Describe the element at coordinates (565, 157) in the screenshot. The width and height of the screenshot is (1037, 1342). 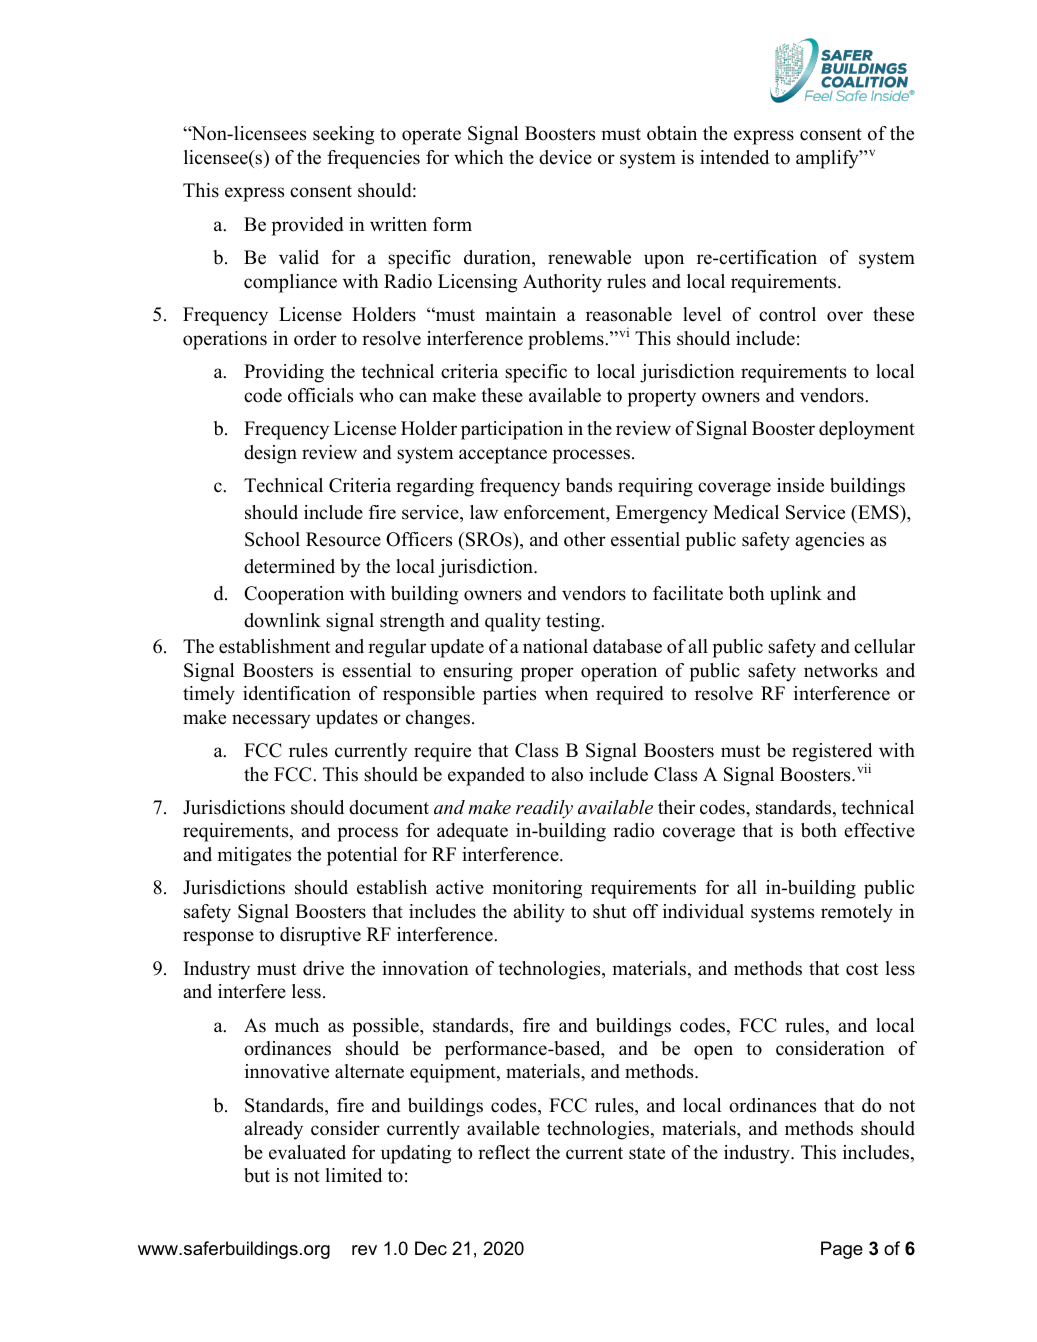
I see `device` at that location.
